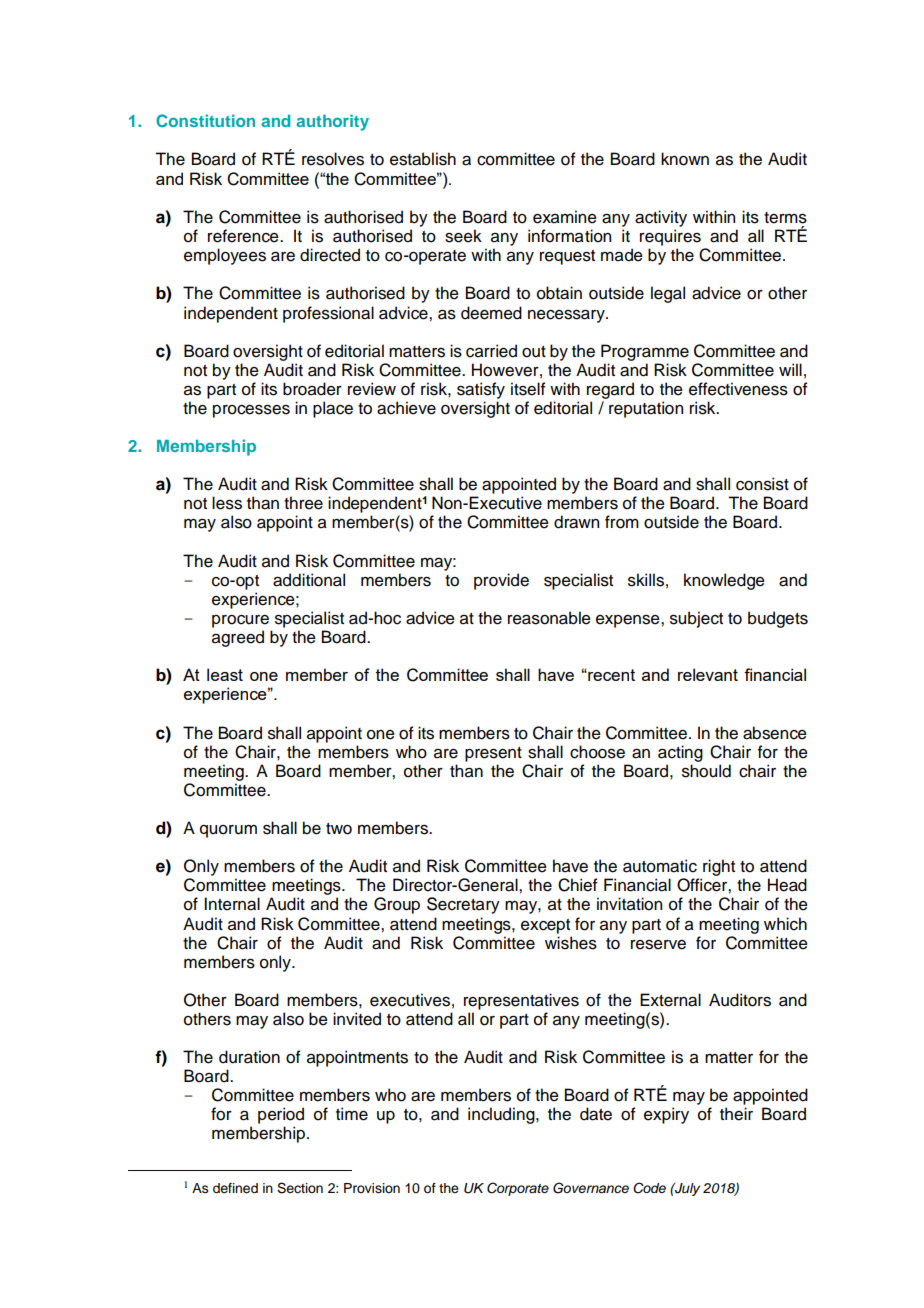 The height and width of the screenshot is (1308, 924). I want to click on establish, so click(423, 159).
